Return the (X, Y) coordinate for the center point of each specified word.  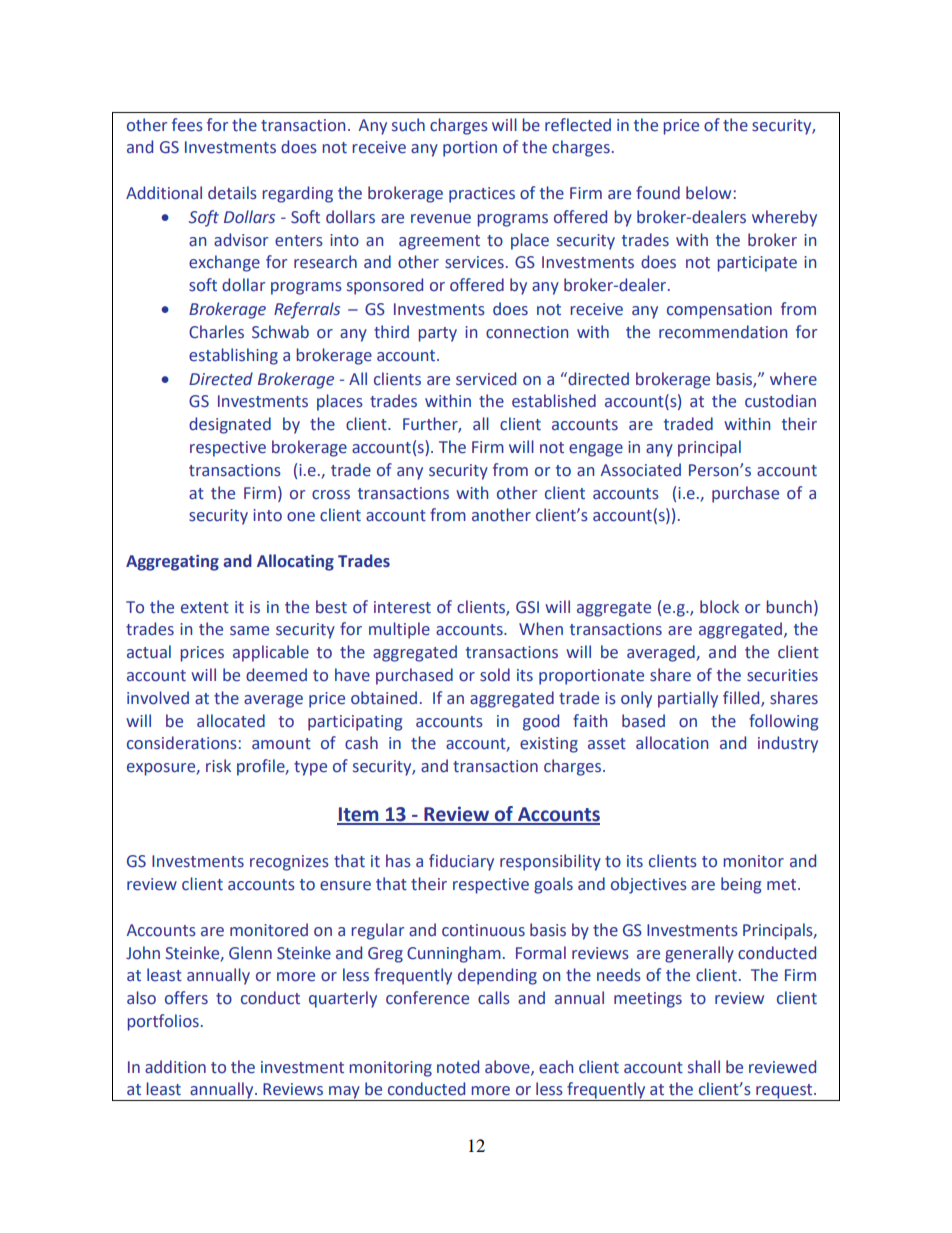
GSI (527, 607)
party (438, 334)
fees (187, 125)
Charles (216, 332)
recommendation (723, 332)
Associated (641, 470)
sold (495, 675)
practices (482, 195)
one (301, 517)
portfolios (163, 1022)
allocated (231, 721)
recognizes (289, 863)
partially (688, 699)
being (741, 885)
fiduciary (461, 862)
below (708, 193)
